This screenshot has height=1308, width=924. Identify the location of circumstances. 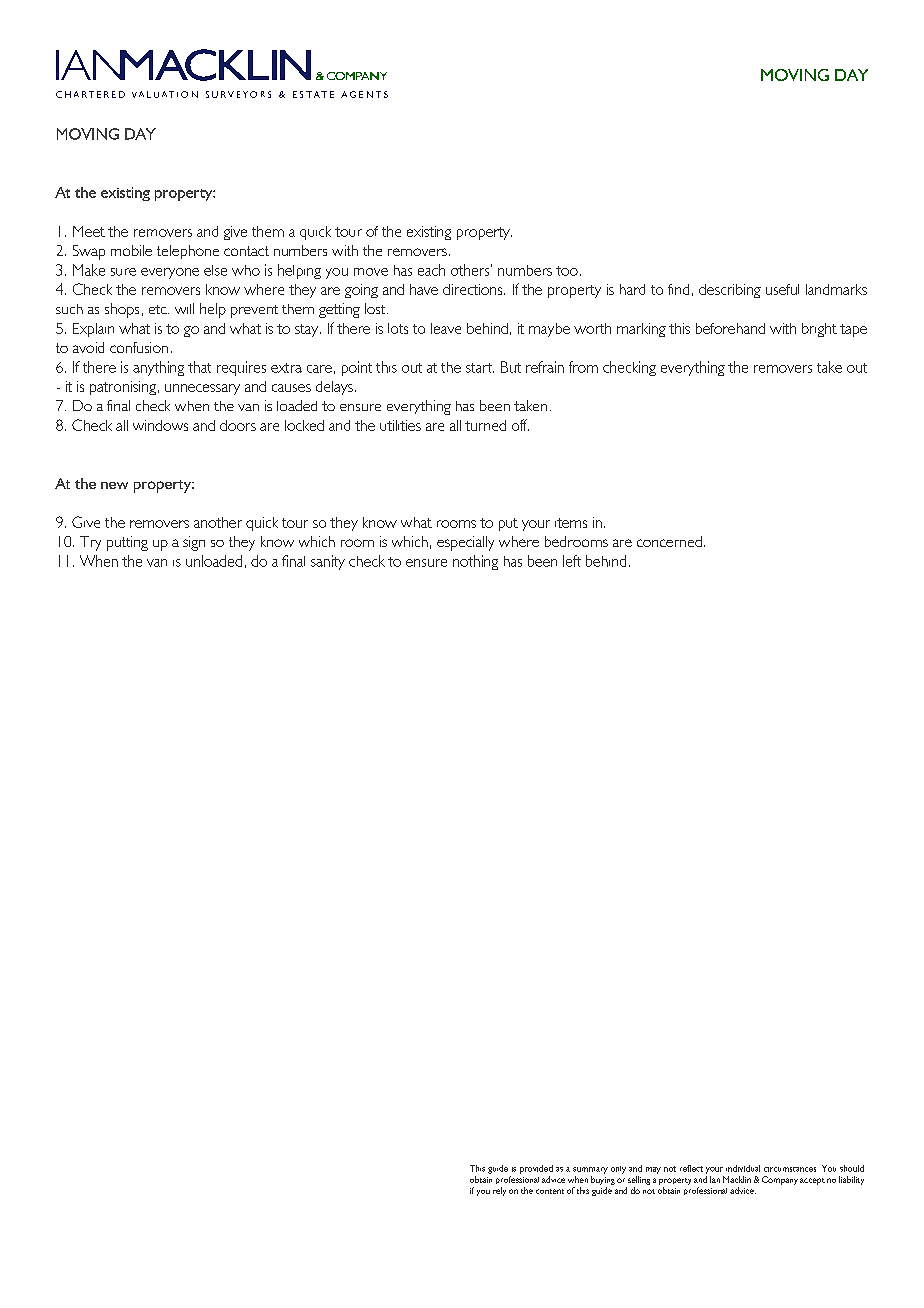
(790, 1169).
